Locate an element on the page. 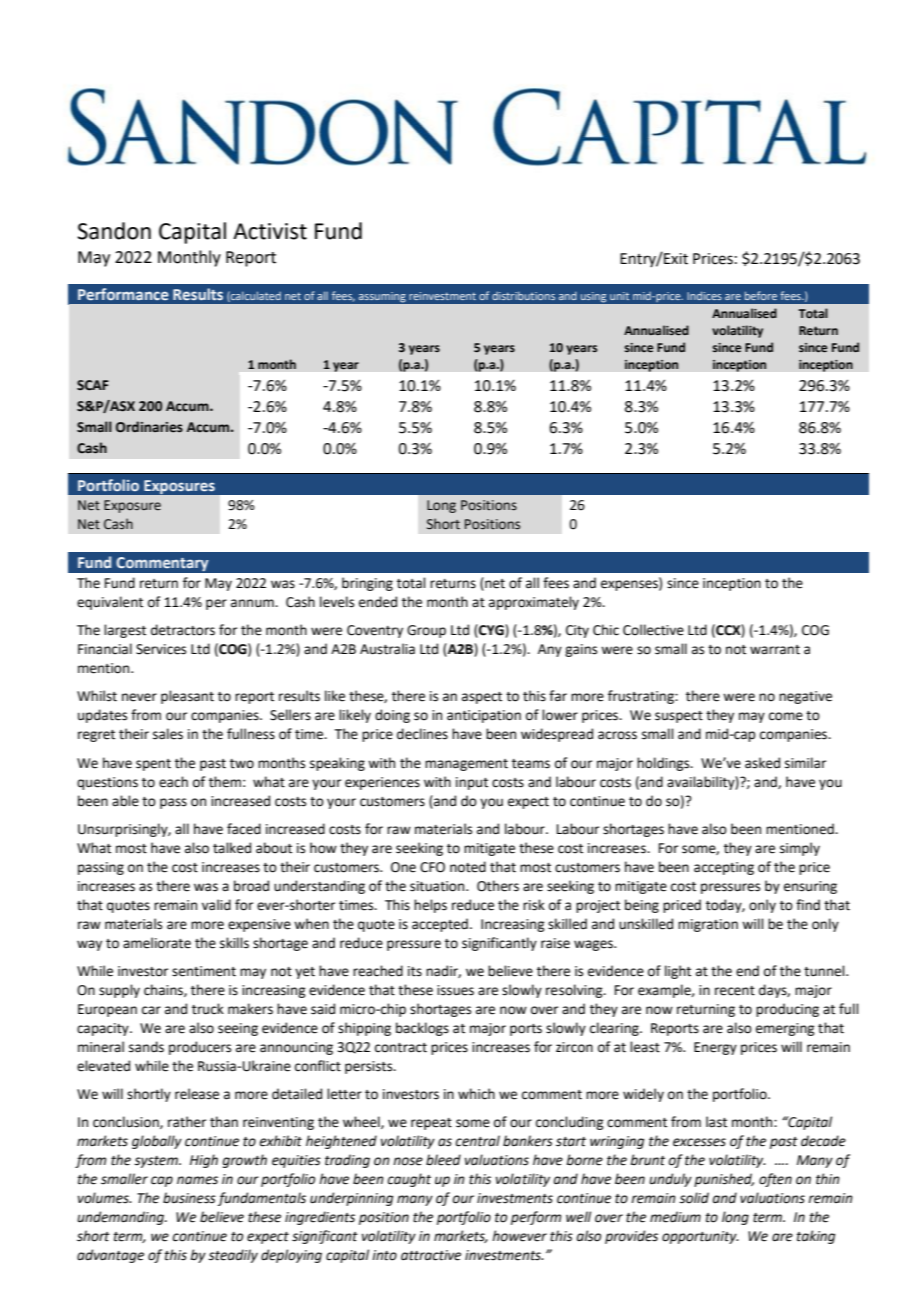  issues is located at coordinates (455, 990).
